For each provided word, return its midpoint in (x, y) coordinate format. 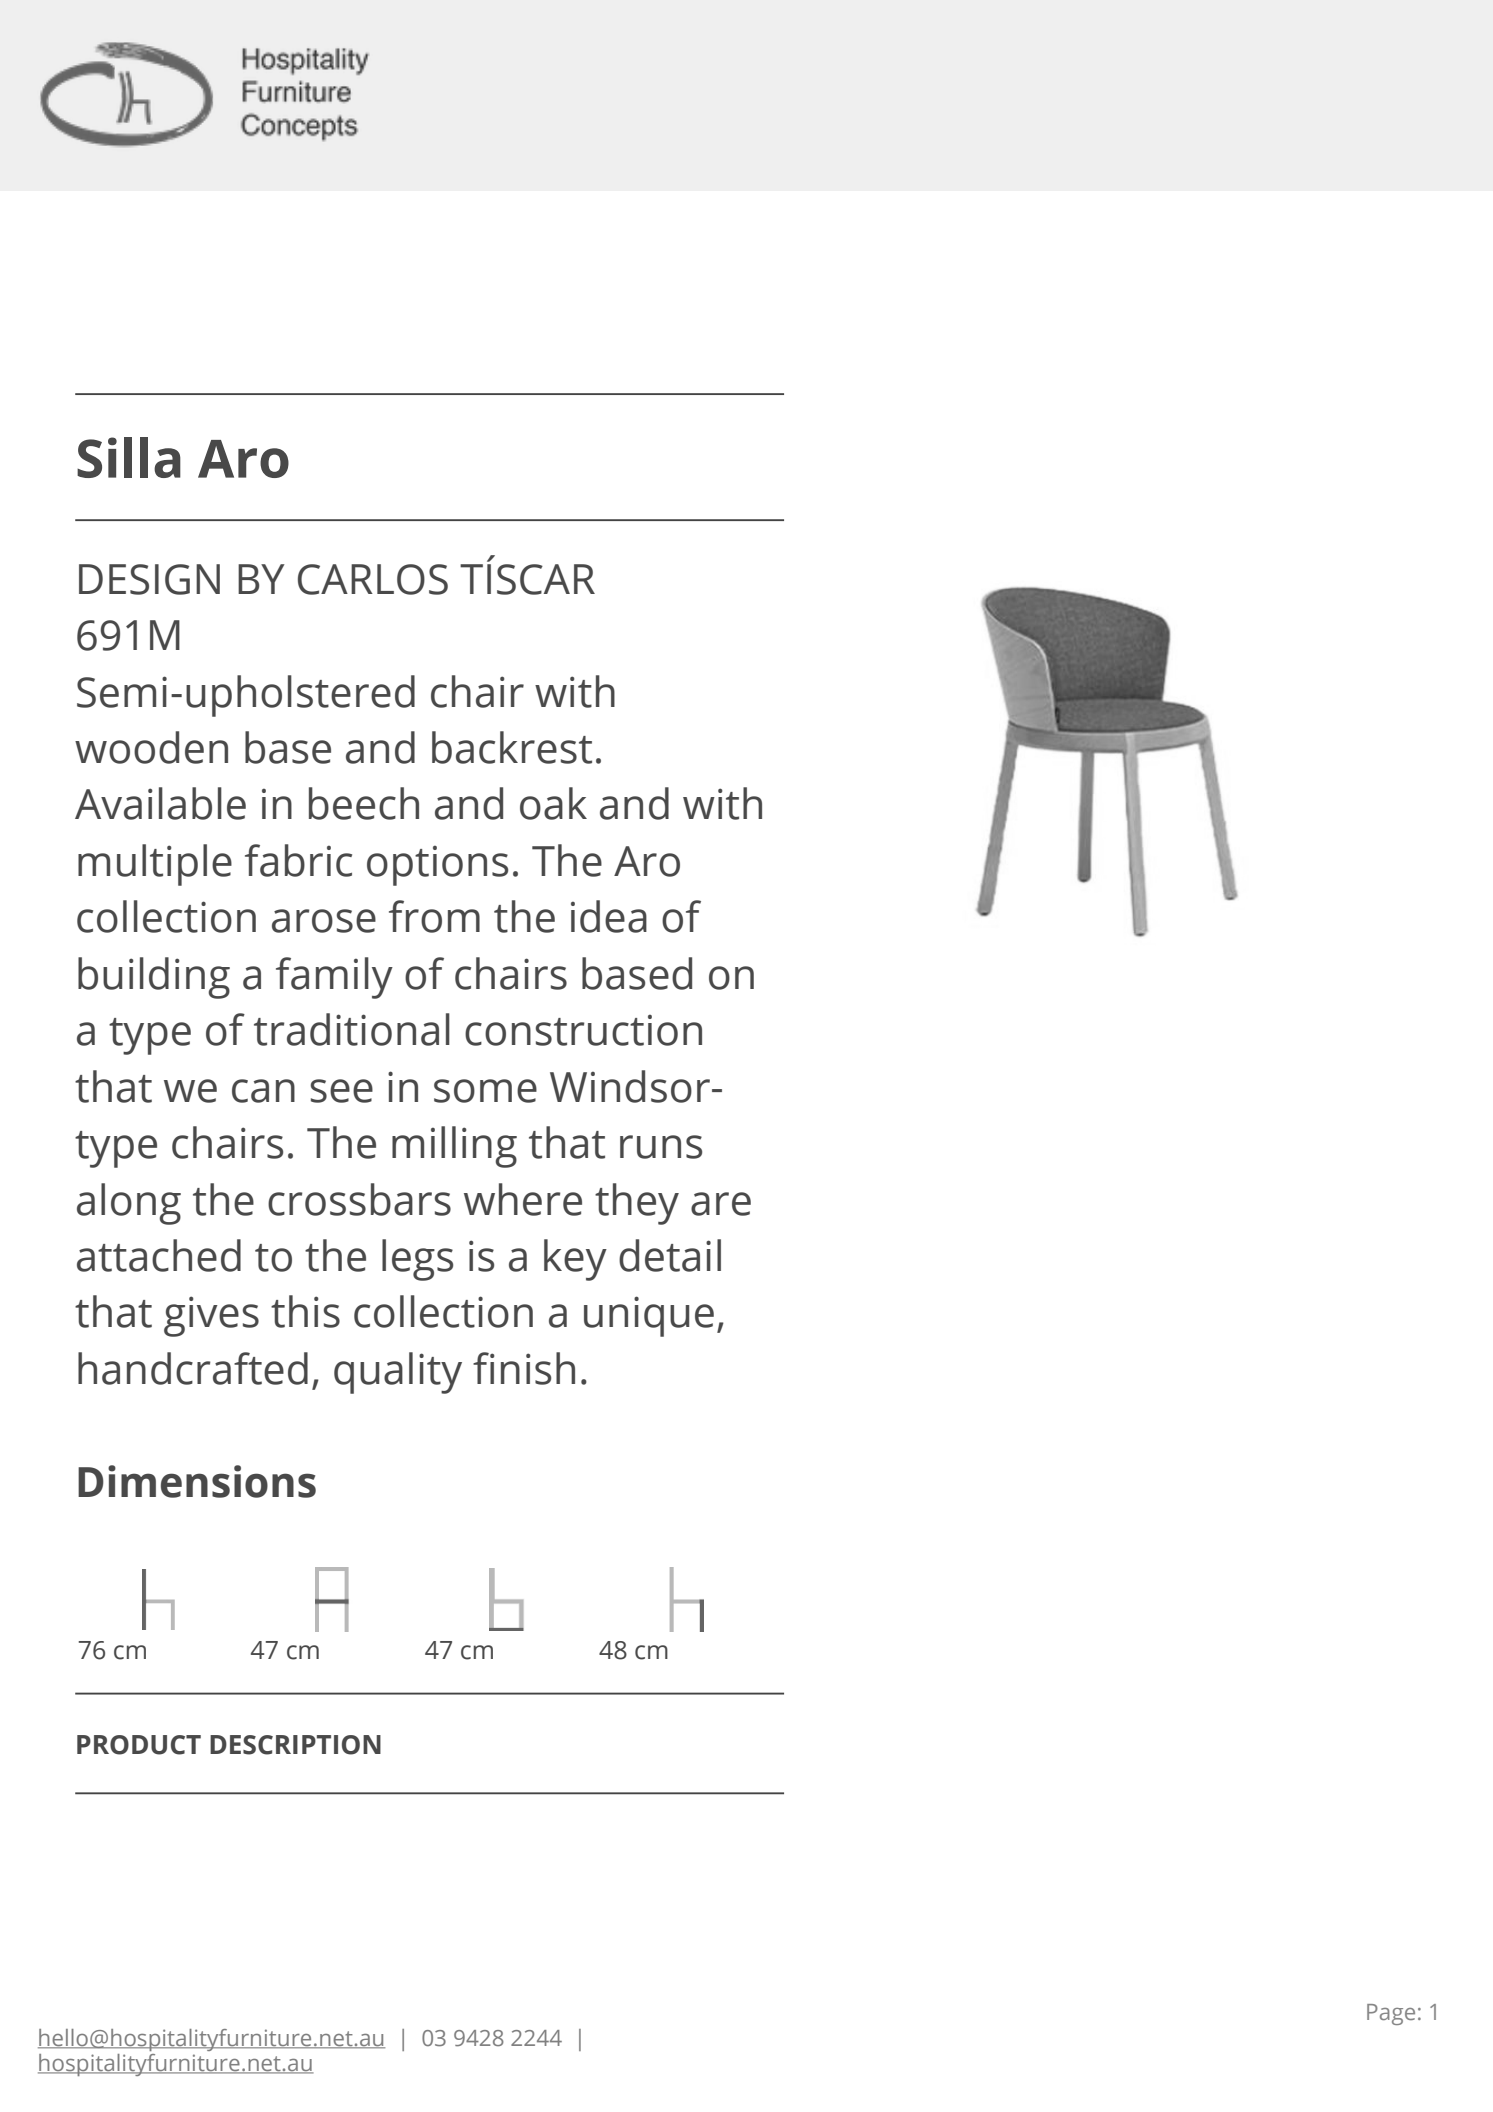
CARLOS (373, 579)
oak (553, 803)
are (721, 1204)
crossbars (359, 1199)
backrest (512, 747)
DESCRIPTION (295, 1745)
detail (670, 1255)
